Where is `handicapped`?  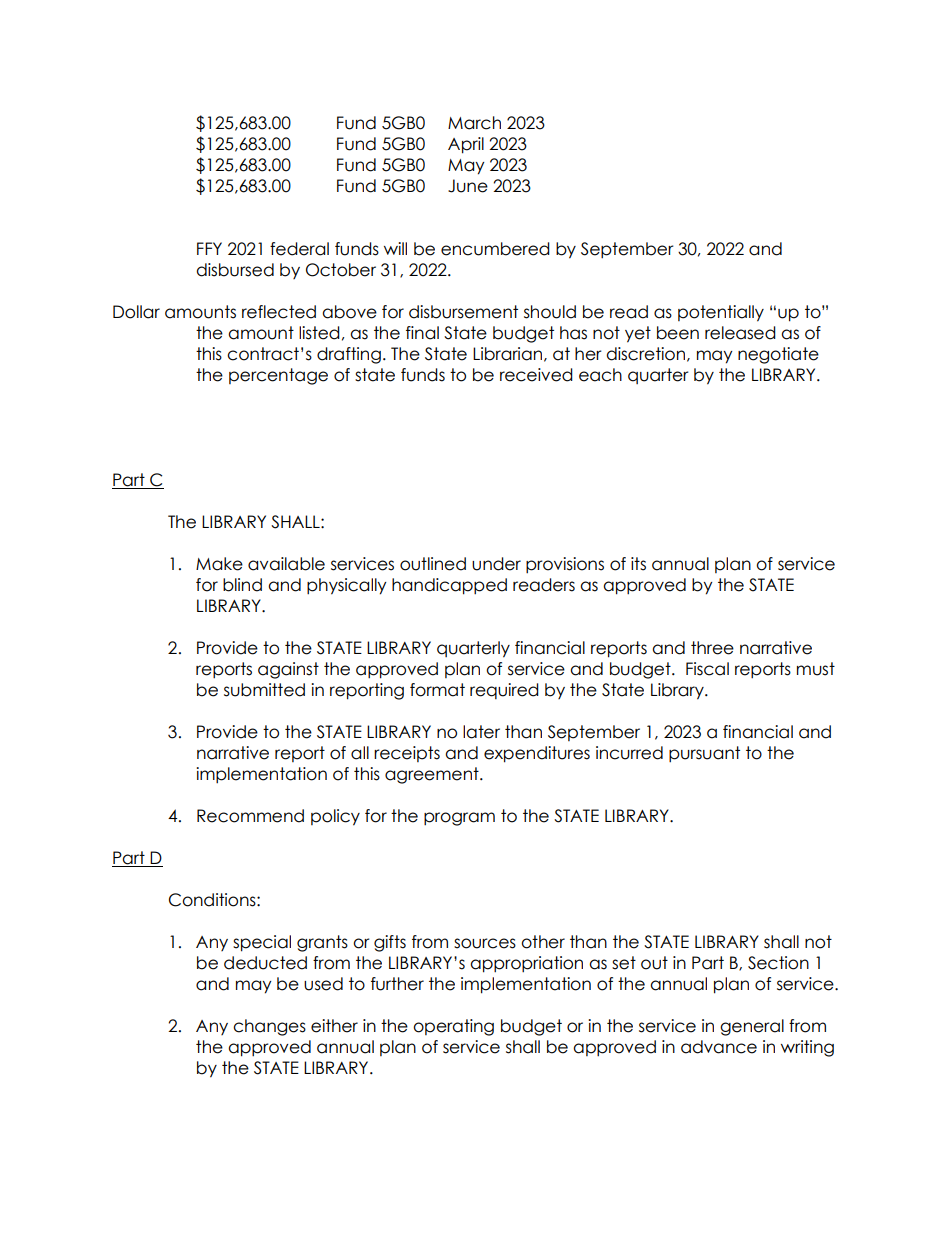 handicapped is located at coordinates (449, 586).
